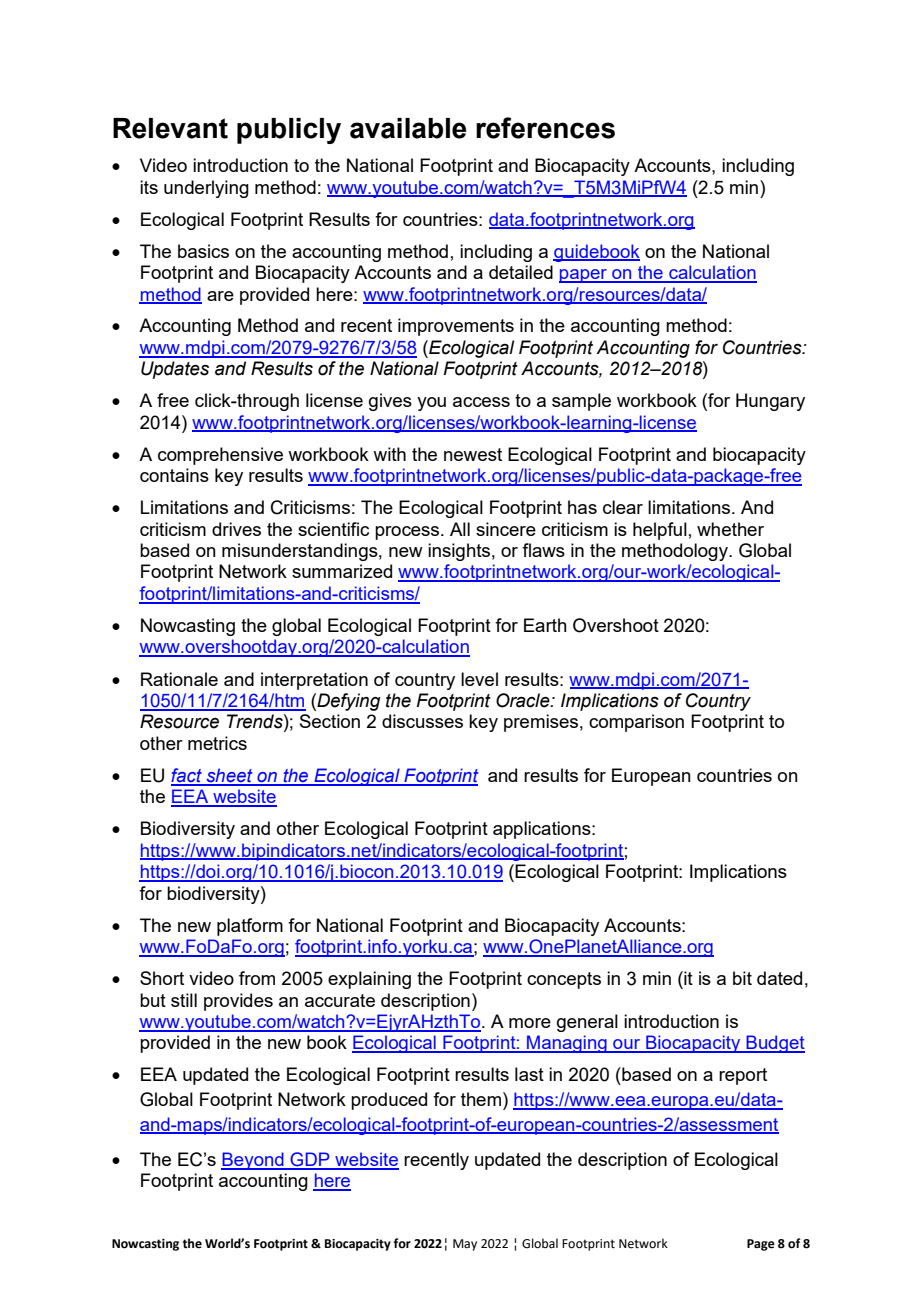 This screenshot has width=924, height=1308. What do you see at coordinates (465, 1245) in the screenshot?
I see `May` at bounding box center [465, 1245].
